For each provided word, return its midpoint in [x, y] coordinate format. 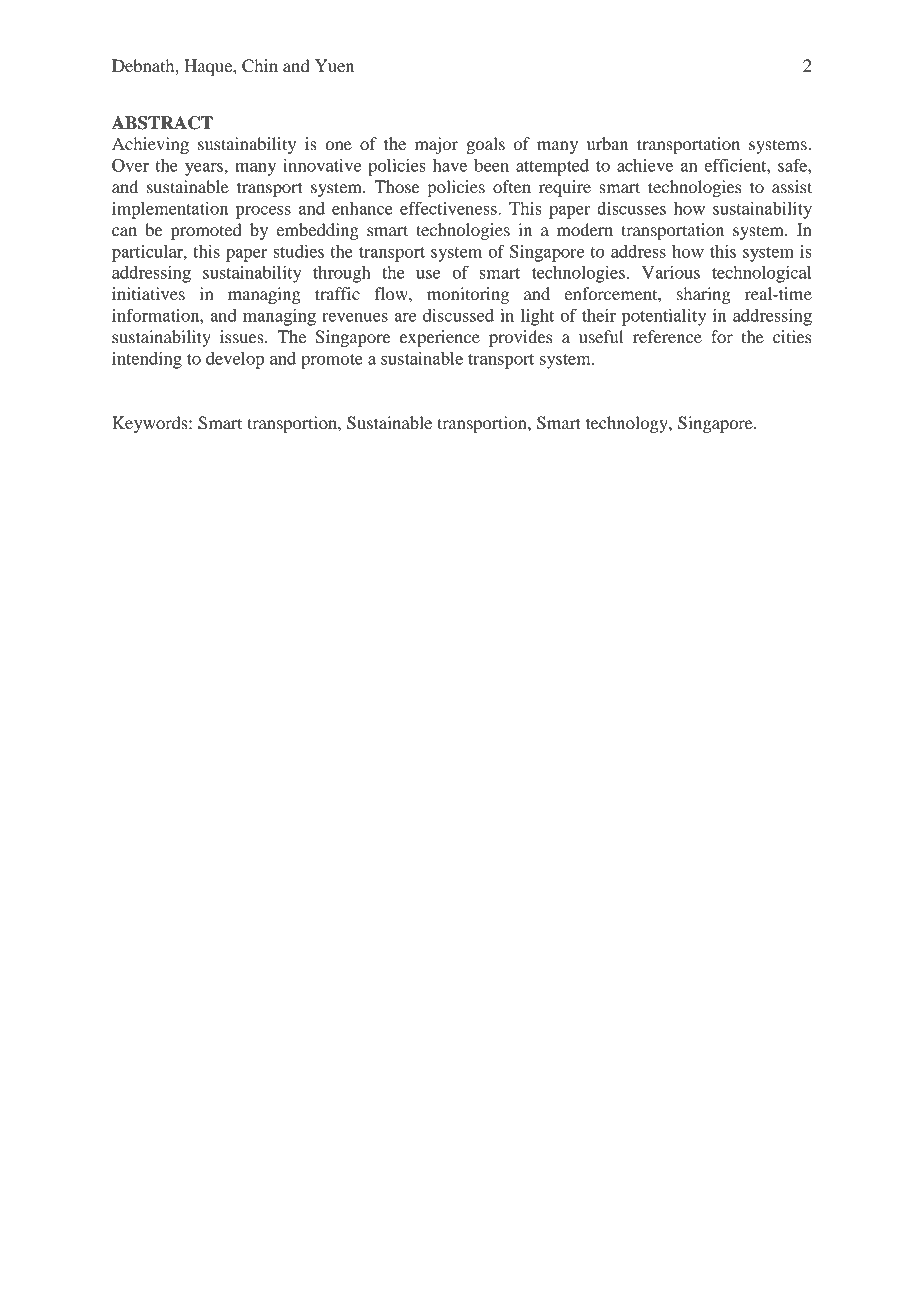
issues [243, 336]
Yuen [334, 65]
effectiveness [449, 208]
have [450, 165]
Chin [260, 66]
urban [607, 143]
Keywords [151, 424]
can [124, 231]
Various [671, 272]
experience [440, 338]
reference [667, 336]
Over [130, 165]
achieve [645, 165]
